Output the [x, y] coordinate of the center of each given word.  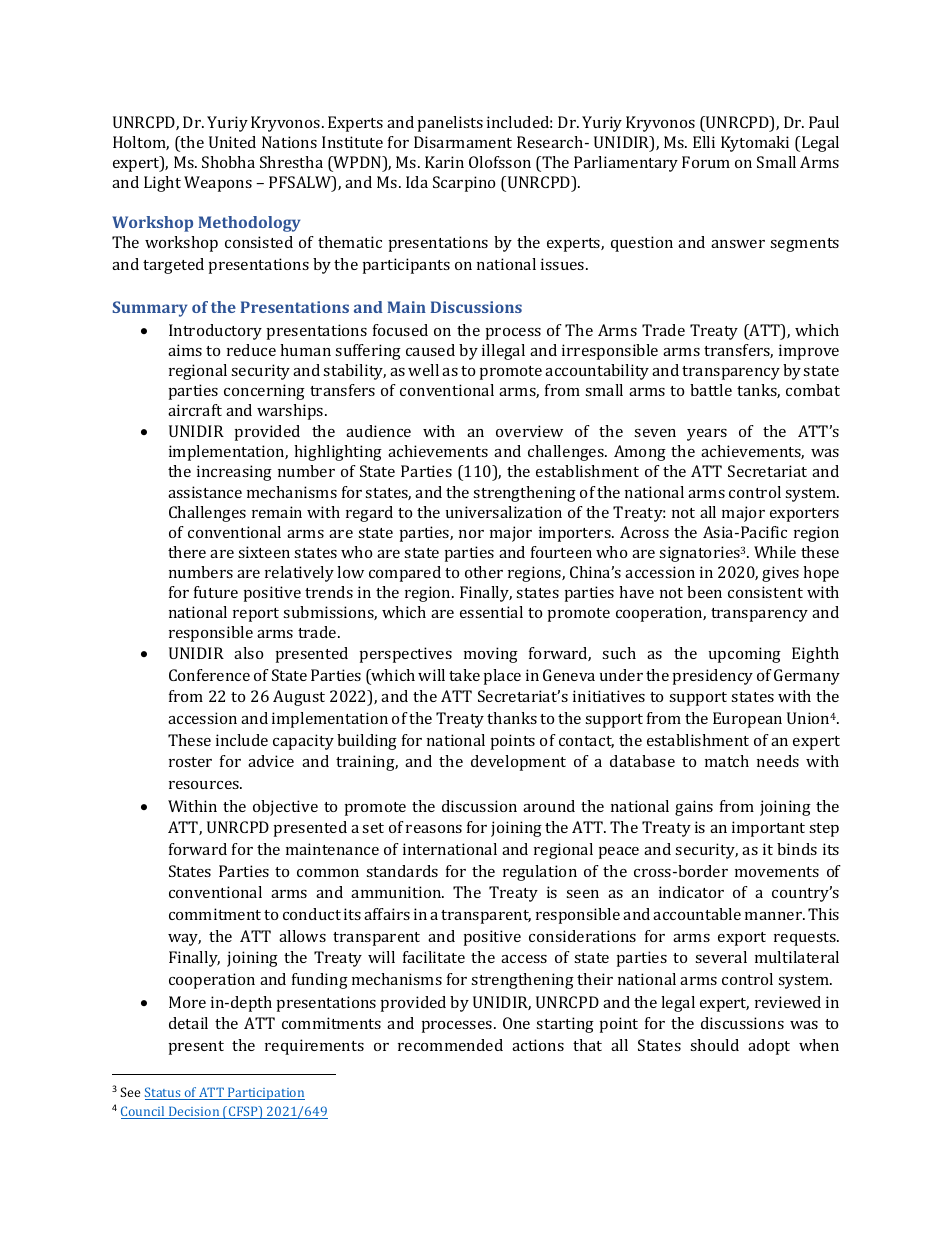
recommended [450, 1045]
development [518, 763]
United [232, 142]
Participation [265, 1093]
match [727, 761]
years [707, 435]
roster [190, 762]
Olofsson [500, 162]
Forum [706, 162]
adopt [769, 1047]
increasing [234, 473]
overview [529, 431]
